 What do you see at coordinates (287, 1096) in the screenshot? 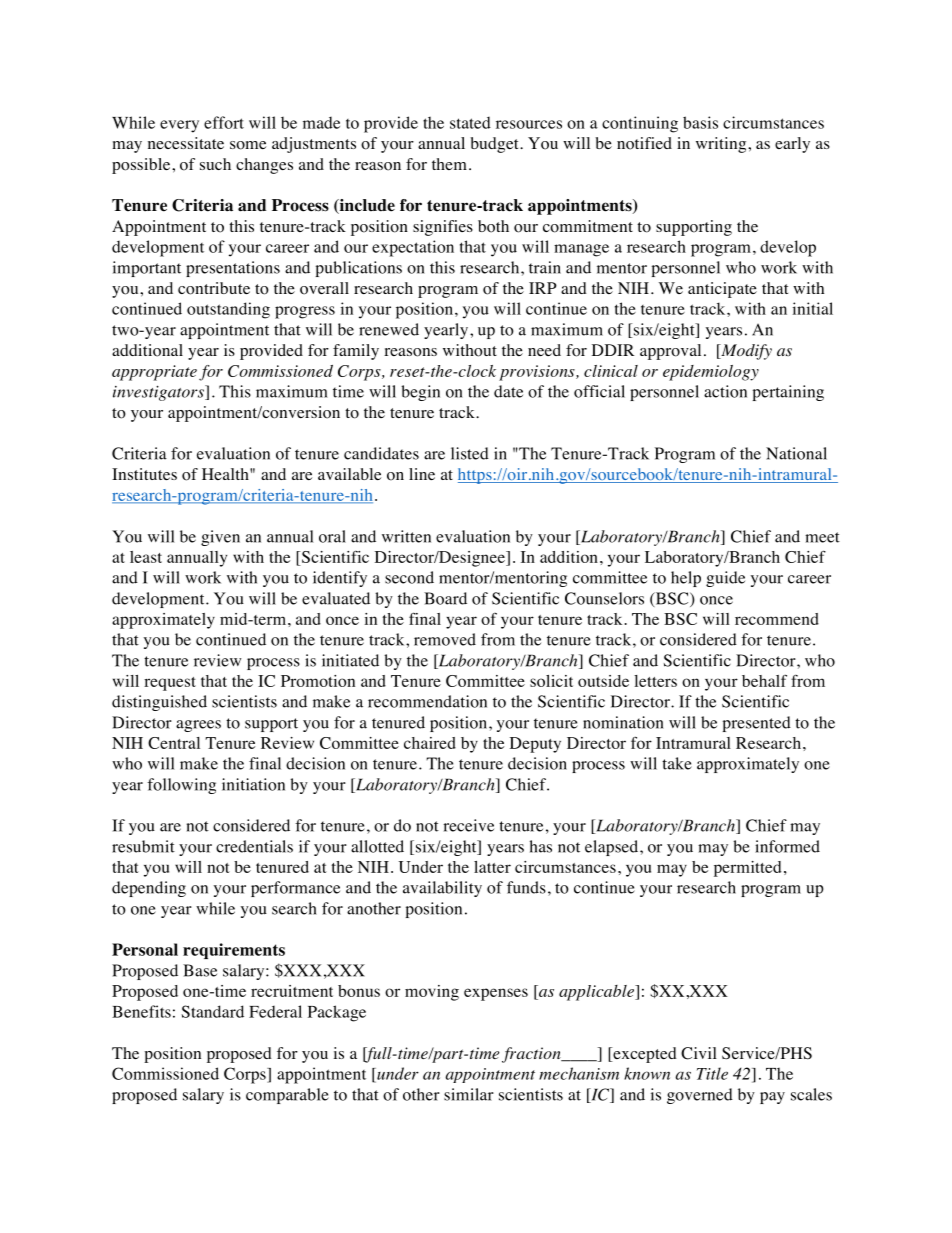
I see `comparable` at bounding box center [287, 1096].
